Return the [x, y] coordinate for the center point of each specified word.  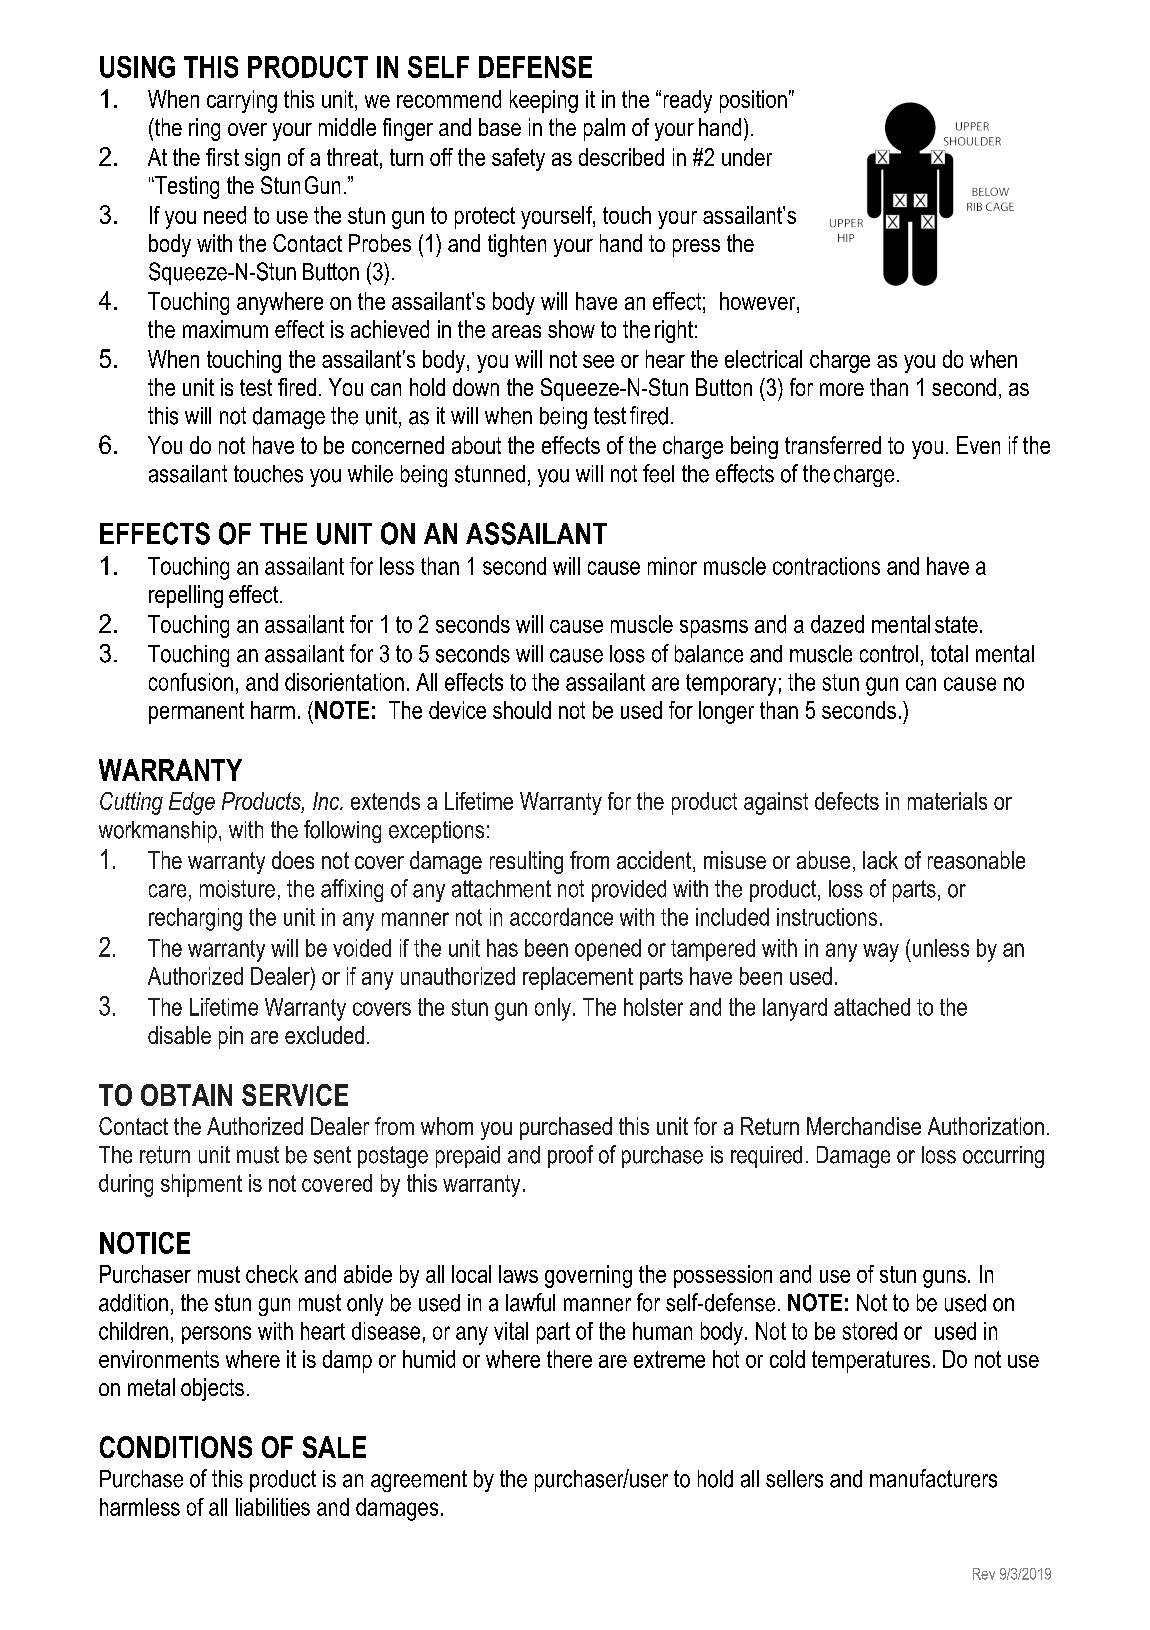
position [753, 101]
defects [847, 801]
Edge [192, 803]
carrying [242, 101]
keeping [544, 101]
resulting [526, 862]
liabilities [273, 1507]
